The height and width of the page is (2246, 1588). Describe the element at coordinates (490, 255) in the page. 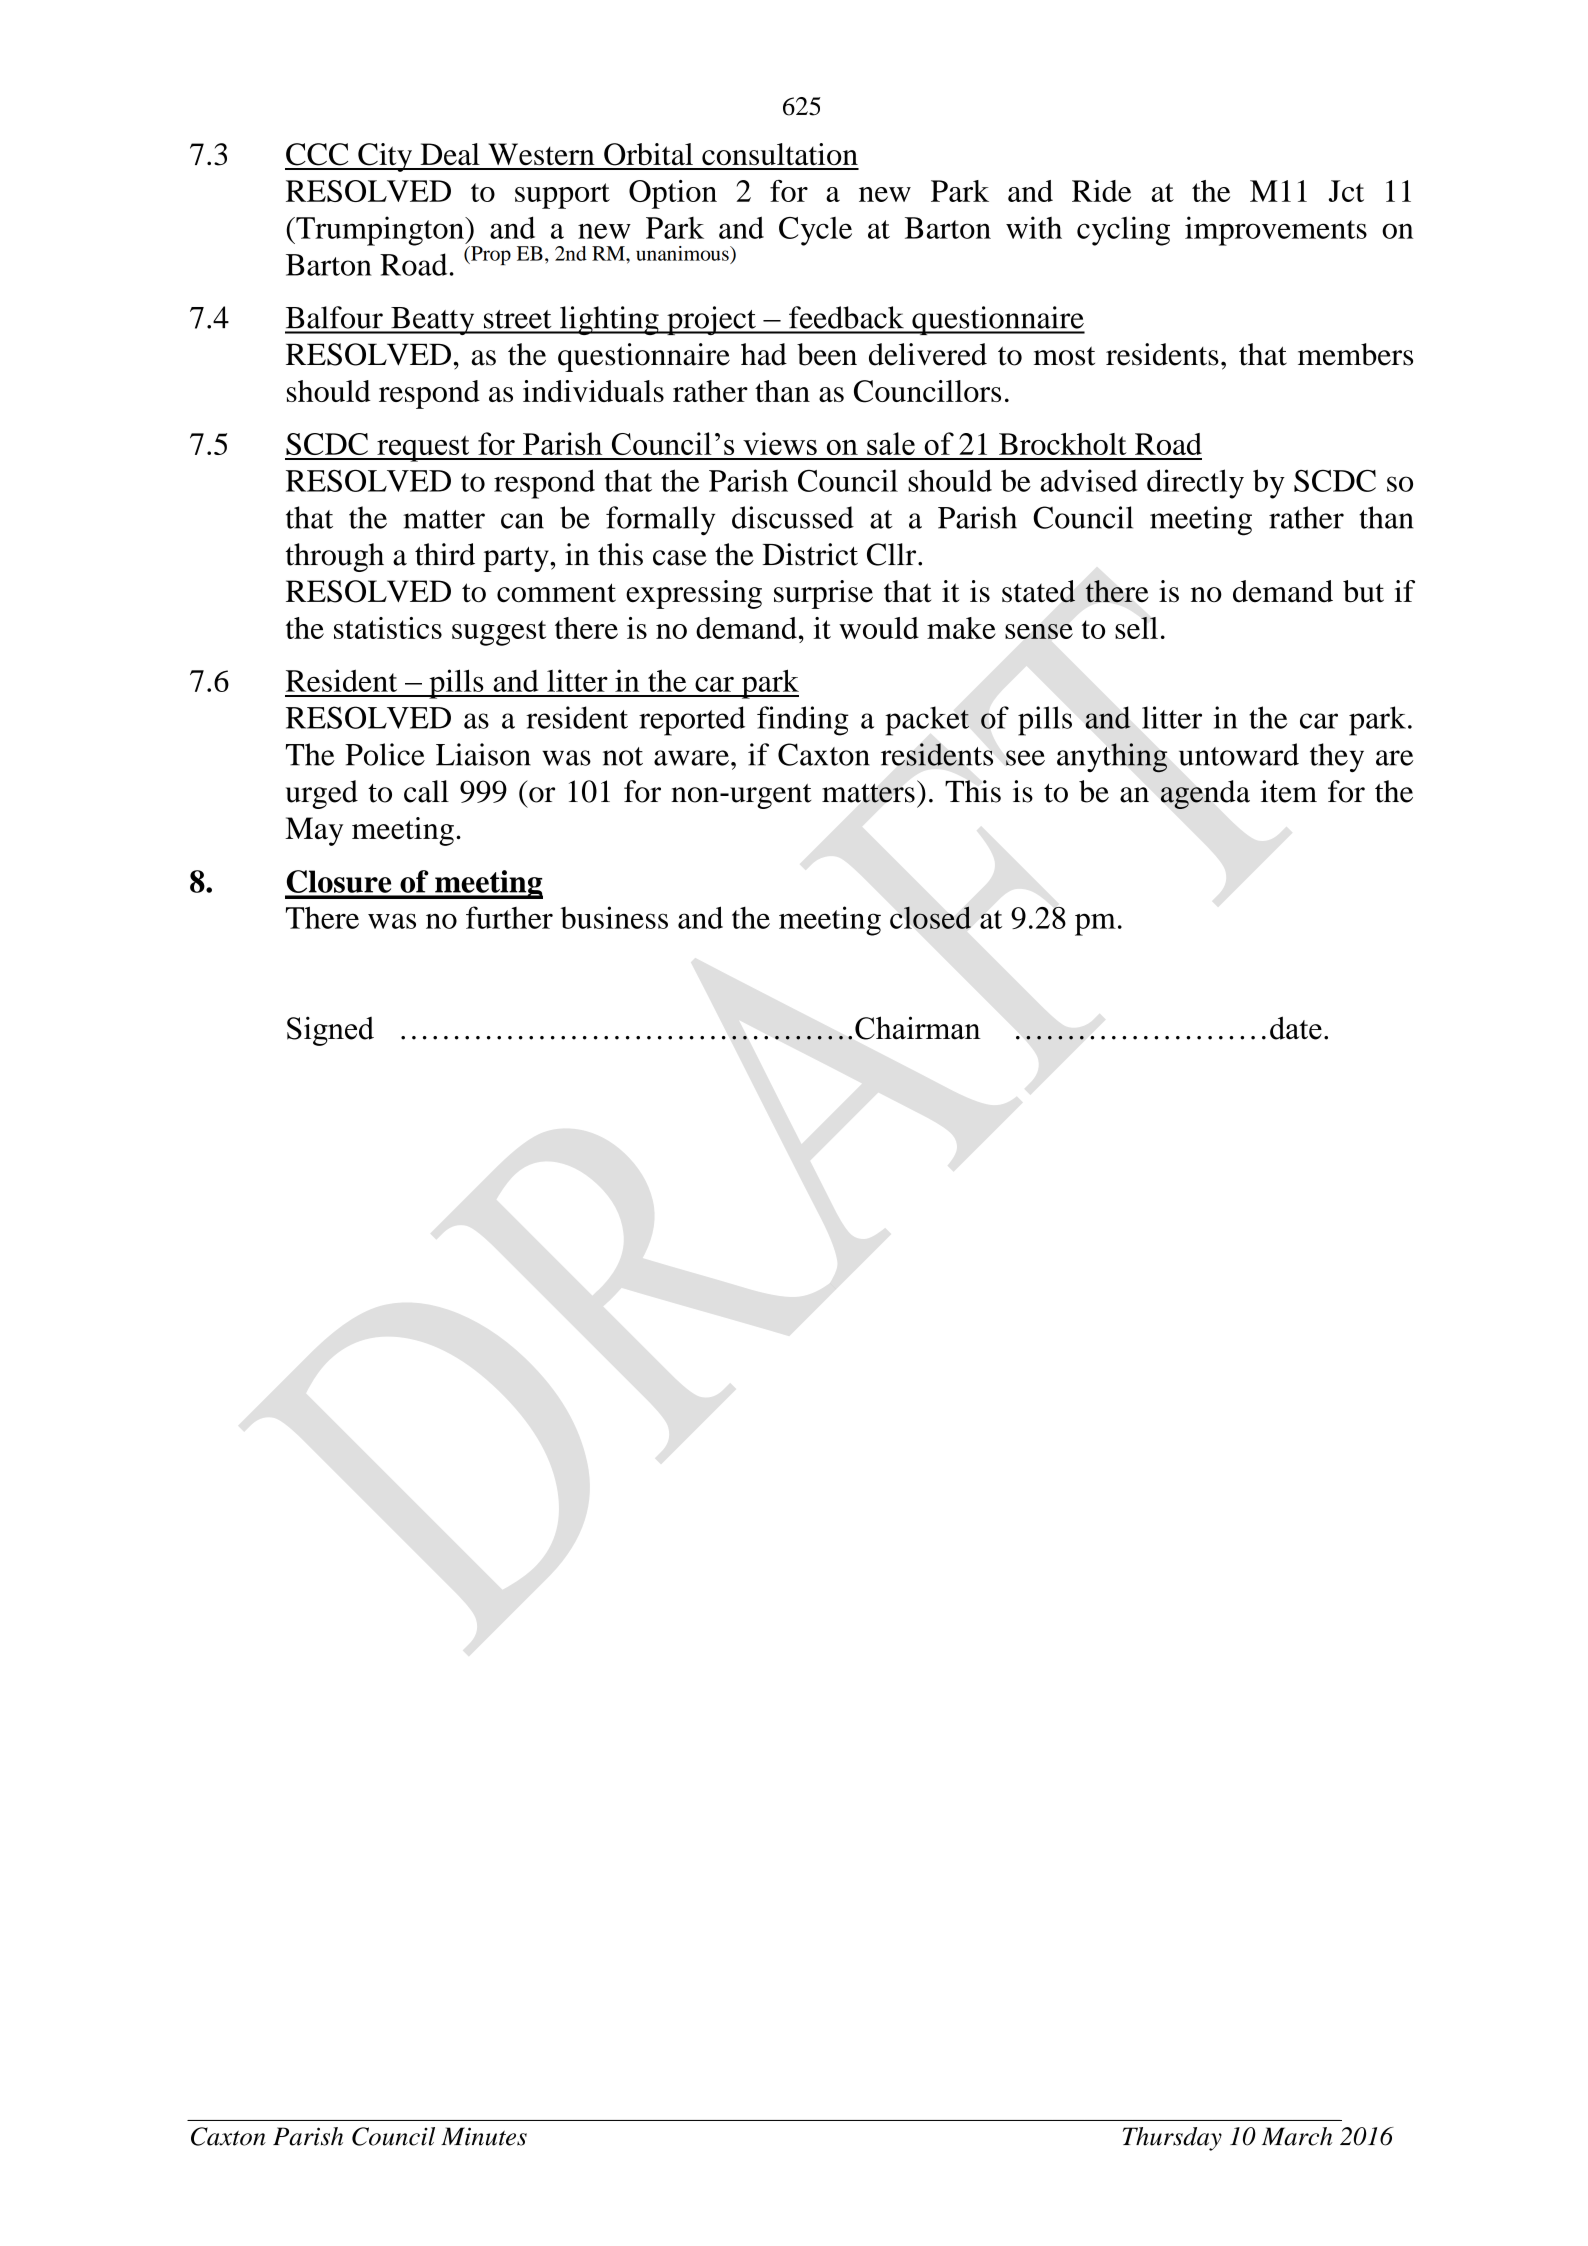

I see `Prop` at that location.
